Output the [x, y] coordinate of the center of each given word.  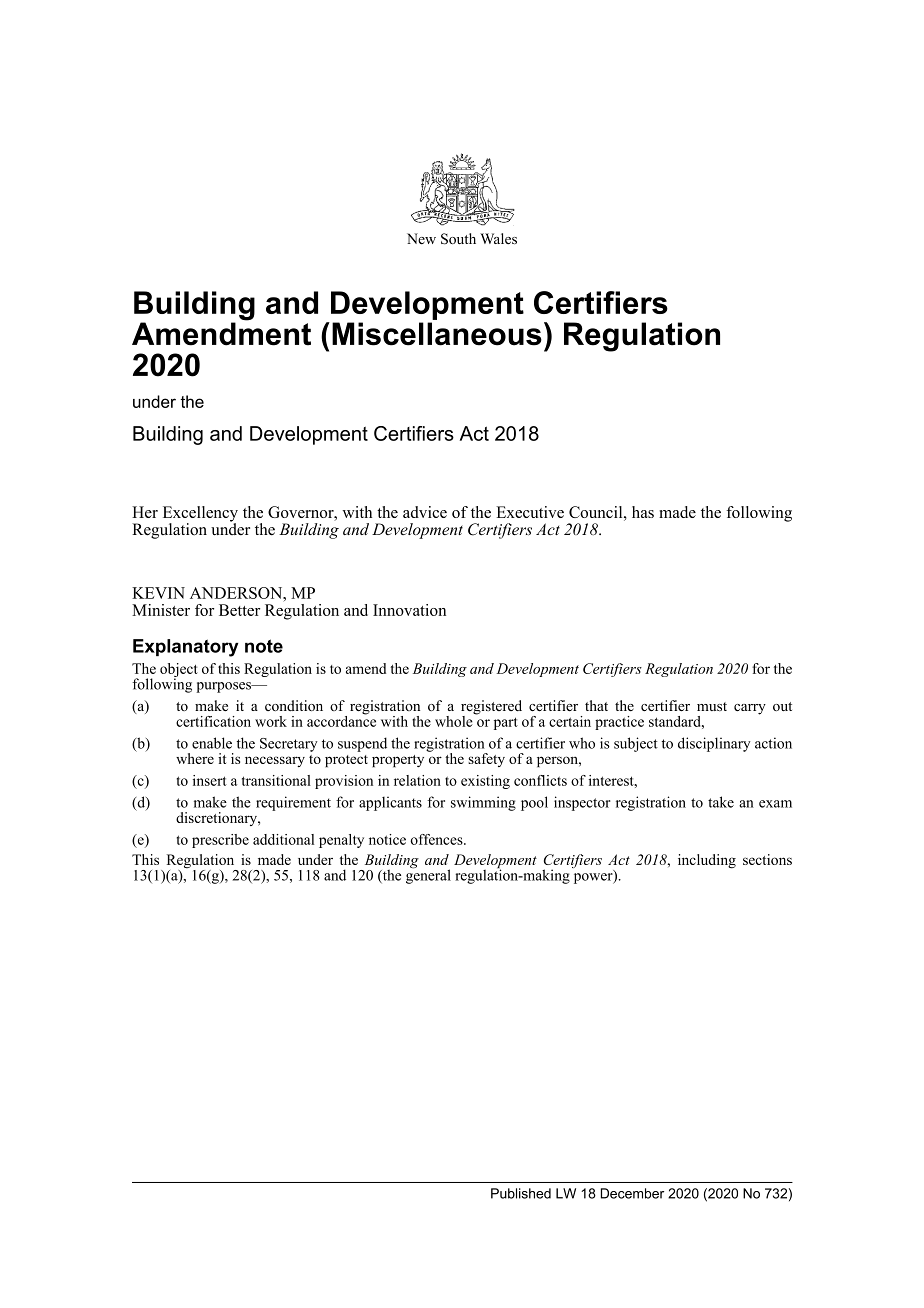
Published [521, 1193]
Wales [498, 238]
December [632, 1193]
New [421, 238]
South [458, 239]
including [707, 861]
